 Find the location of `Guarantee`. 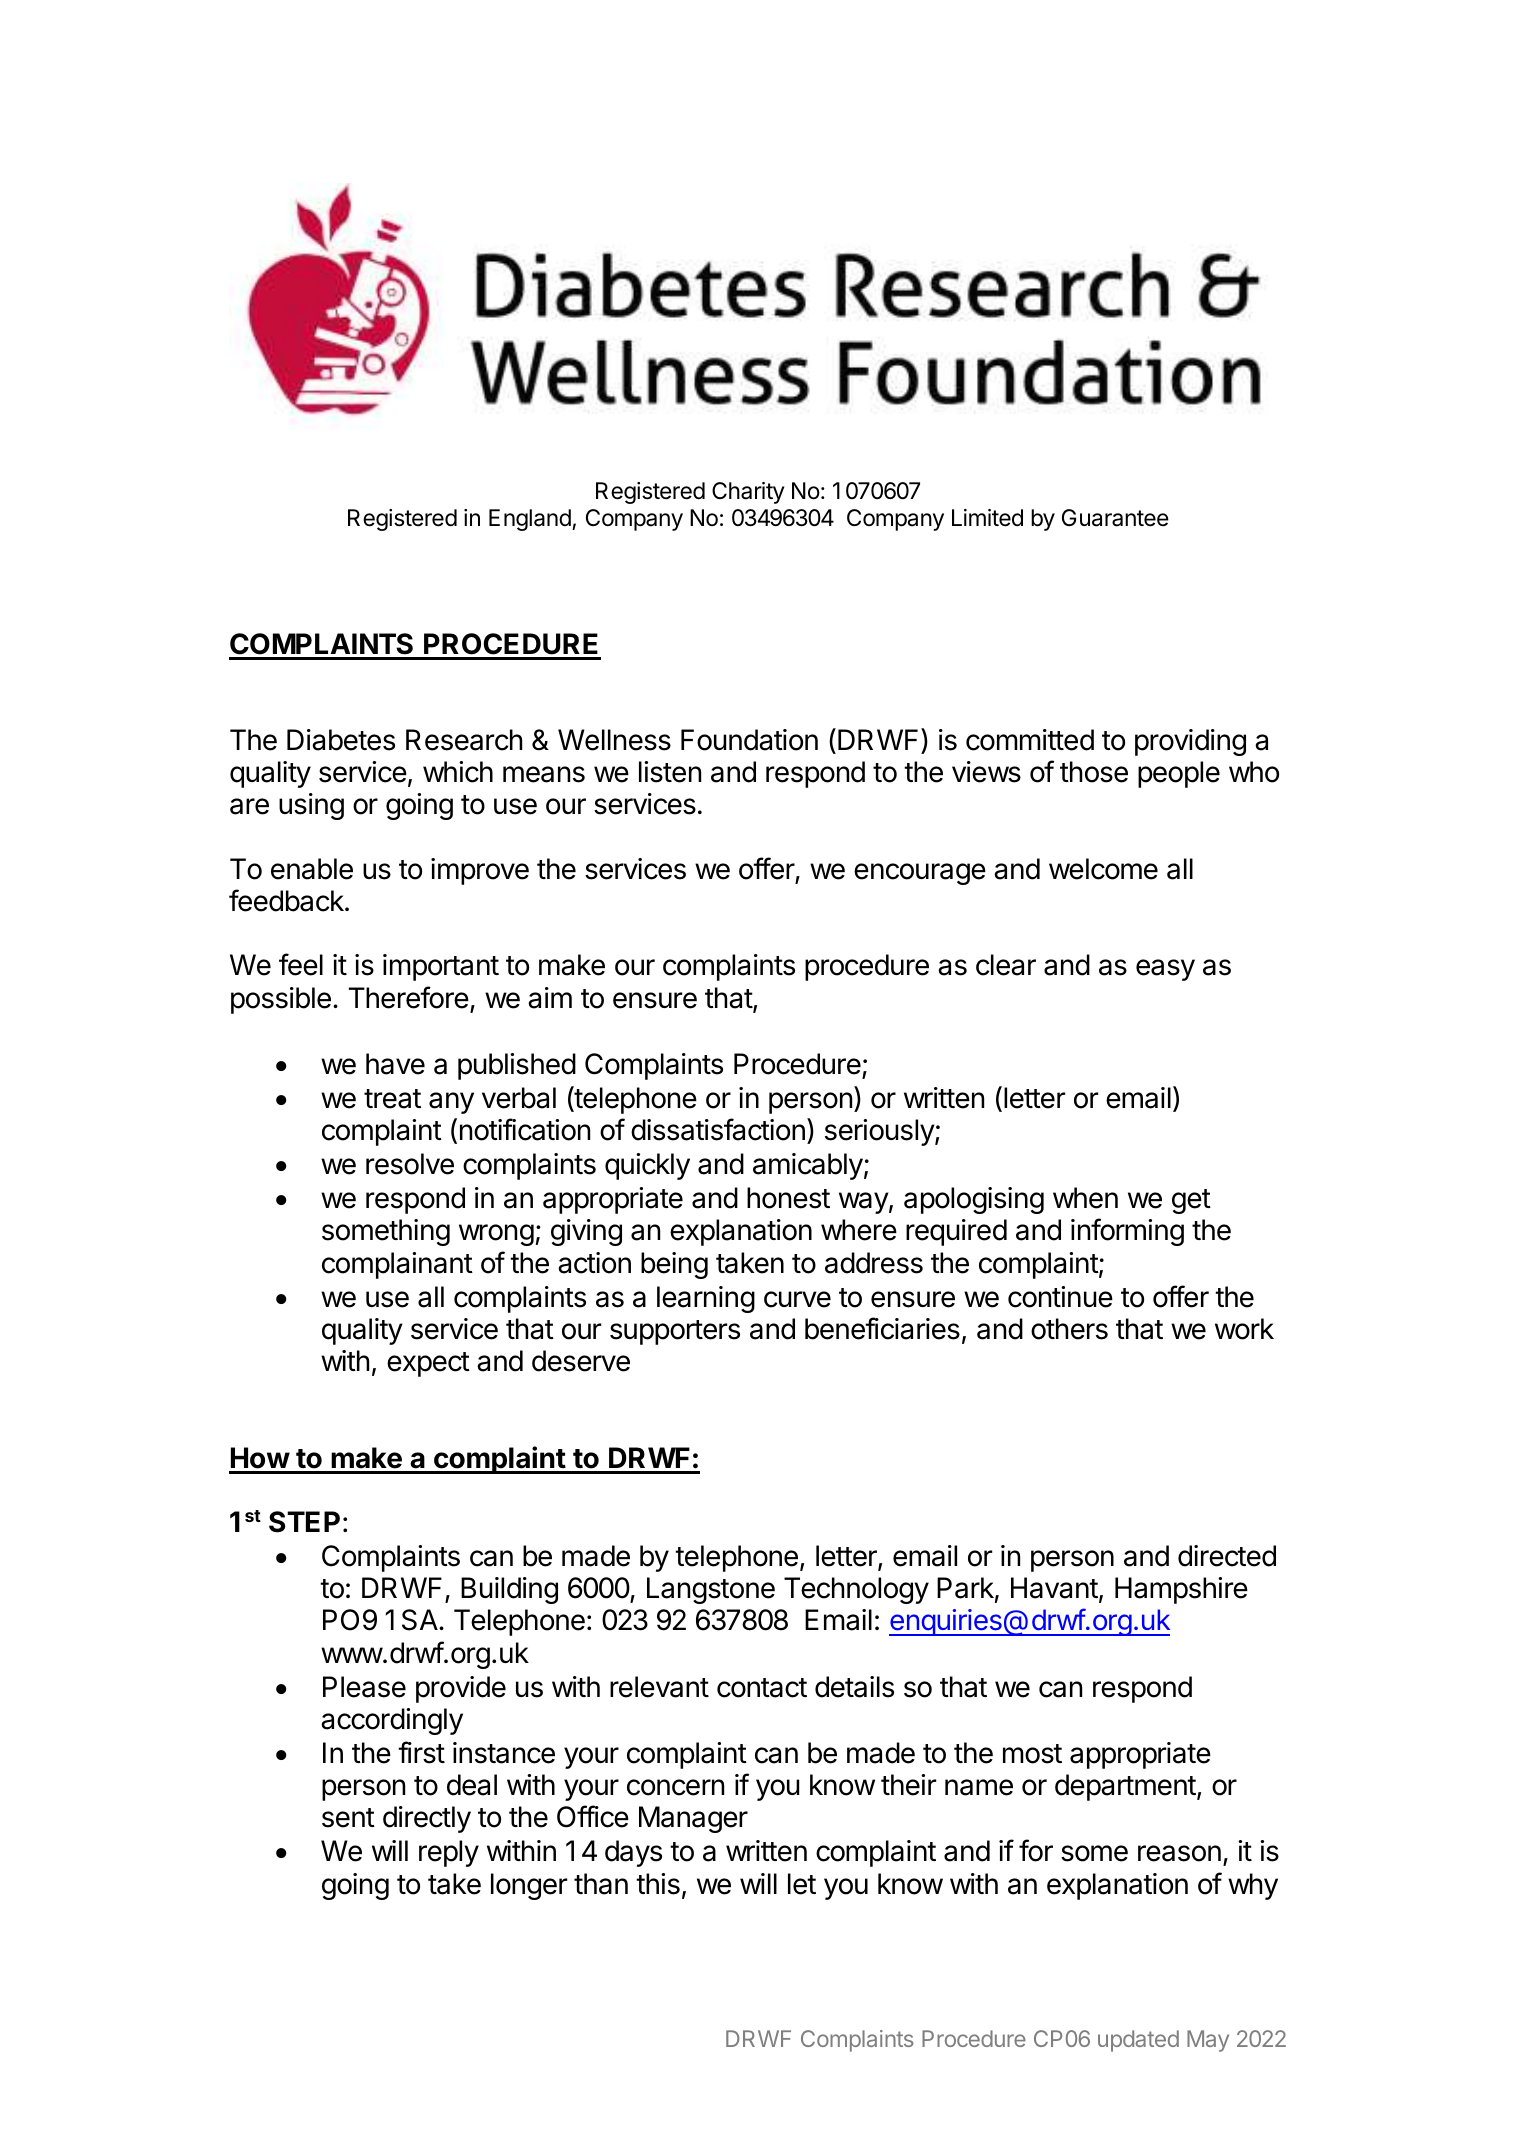

Guarantee is located at coordinates (1115, 518).
